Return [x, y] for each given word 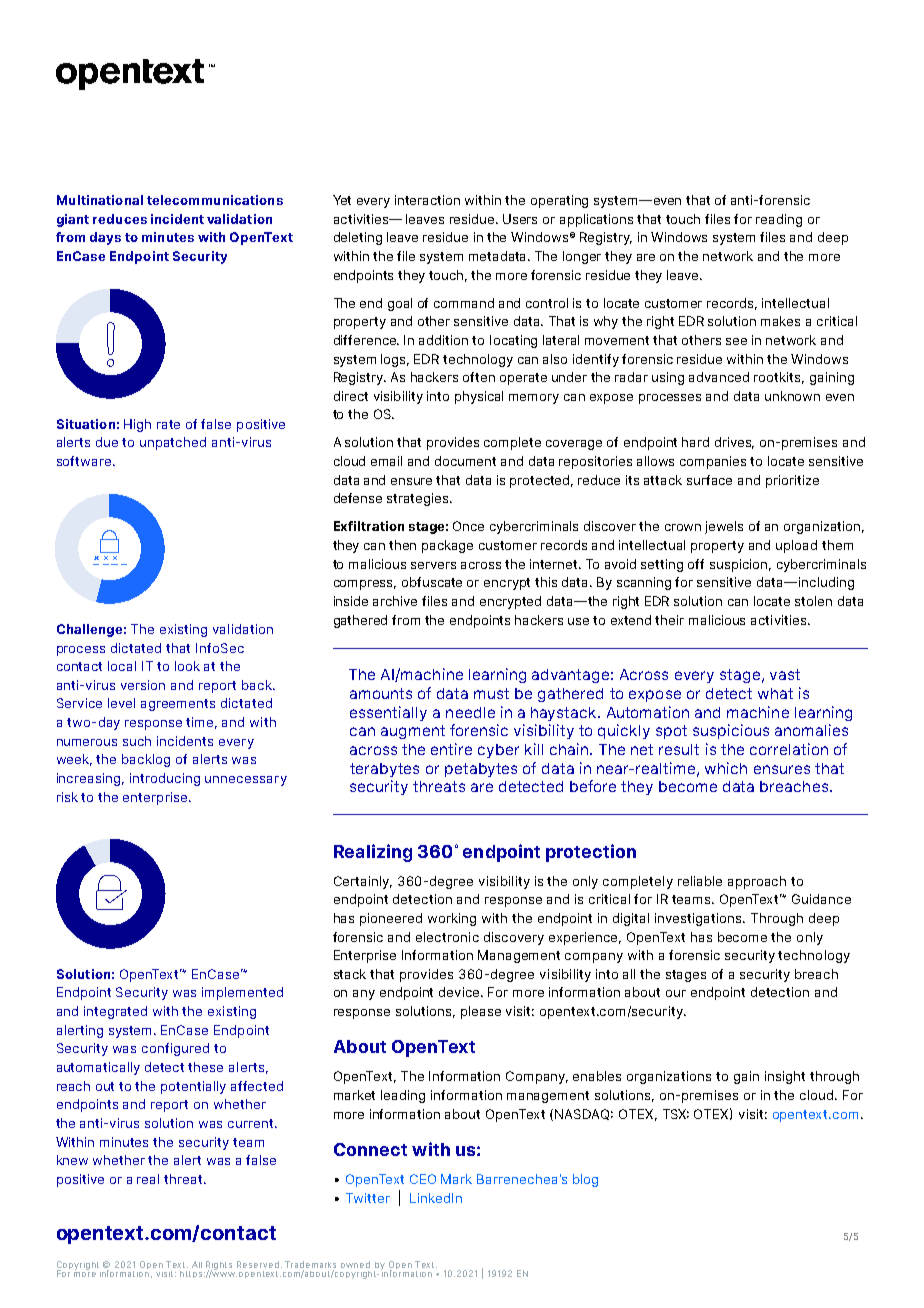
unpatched [173, 443]
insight [785, 1077]
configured [175, 1049]
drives [734, 443]
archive [395, 601]
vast [785, 674]
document [465, 461]
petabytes [481, 770]
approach [757, 882]
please [481, 1012]
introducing [165, 779]
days [105, 238]
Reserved [258, 1264]
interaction [427, 200]
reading [779, 220]
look [187, 666]
